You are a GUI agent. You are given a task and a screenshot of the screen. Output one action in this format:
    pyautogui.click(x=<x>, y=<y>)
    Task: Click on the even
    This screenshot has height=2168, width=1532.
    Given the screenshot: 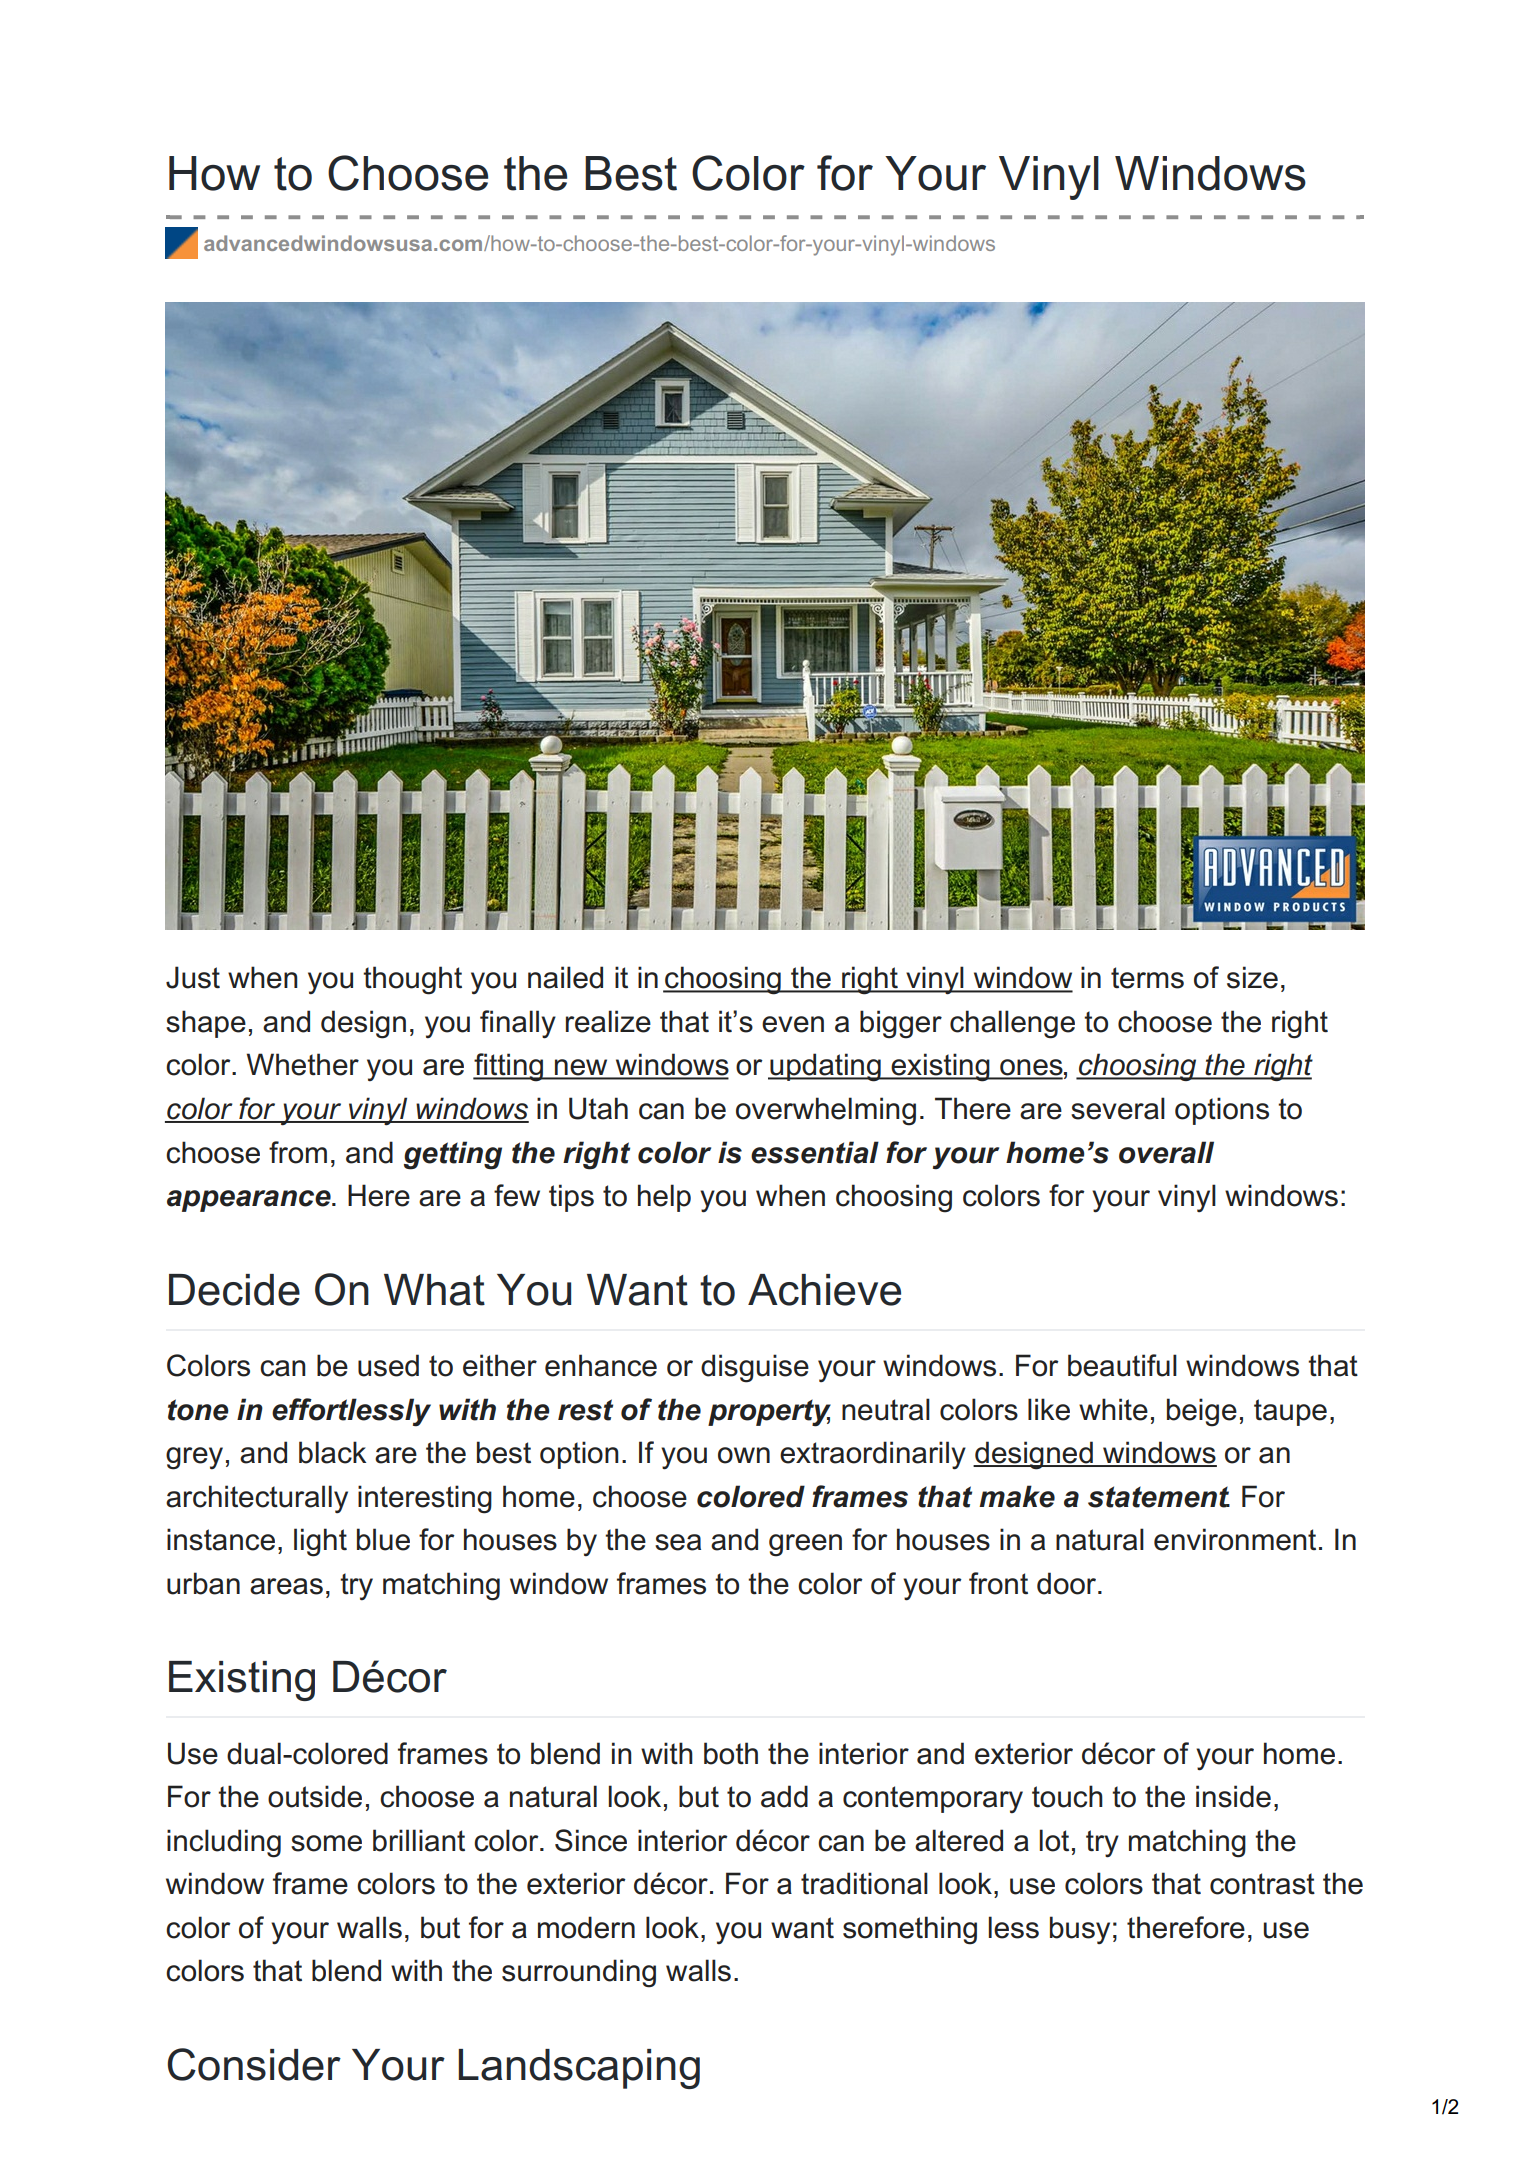 What is the action you would take?
    pyautogui.click(x=793, y=1024)
